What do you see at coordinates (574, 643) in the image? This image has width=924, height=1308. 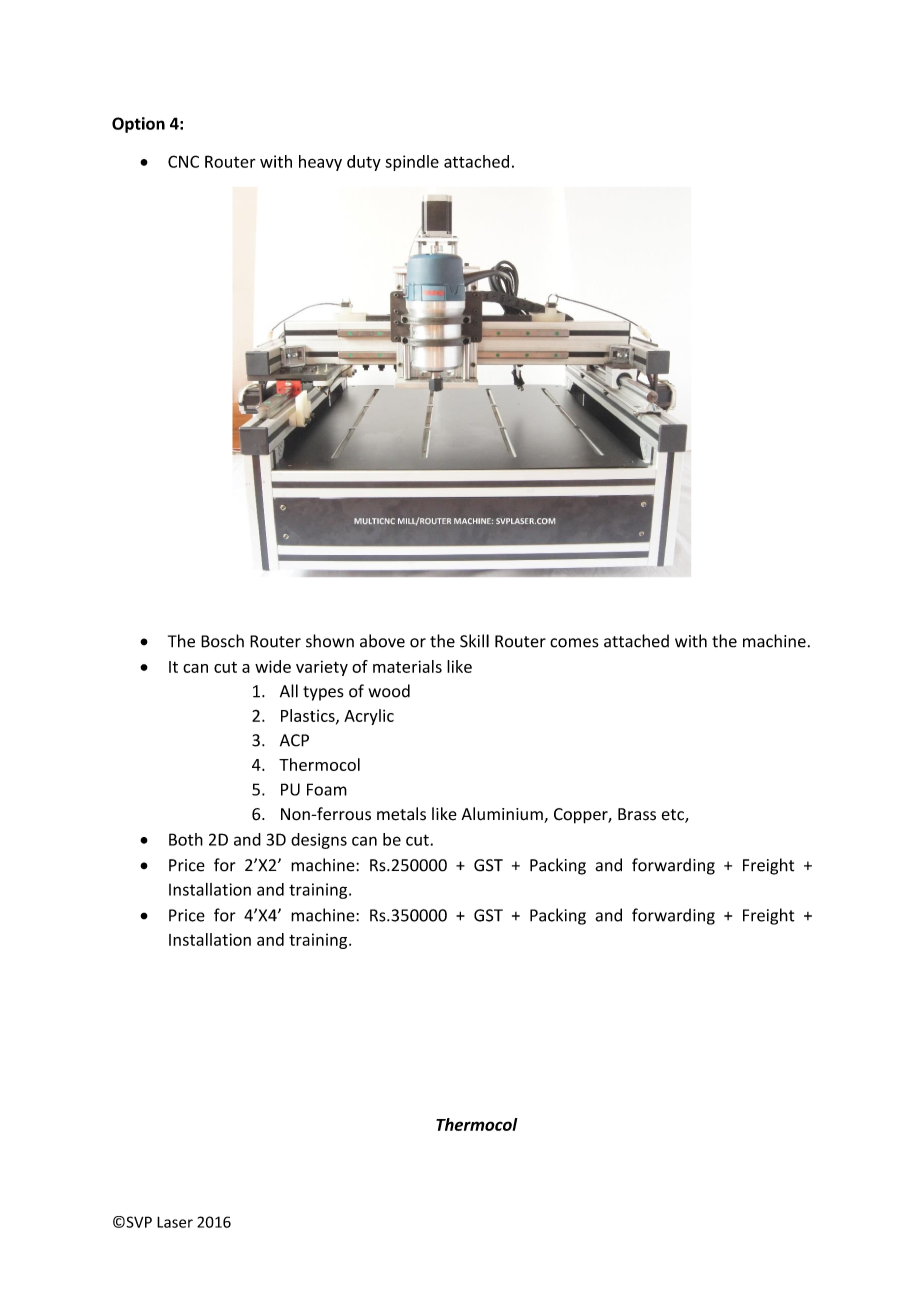 I see `comes` at bounding box center [574, 643].
